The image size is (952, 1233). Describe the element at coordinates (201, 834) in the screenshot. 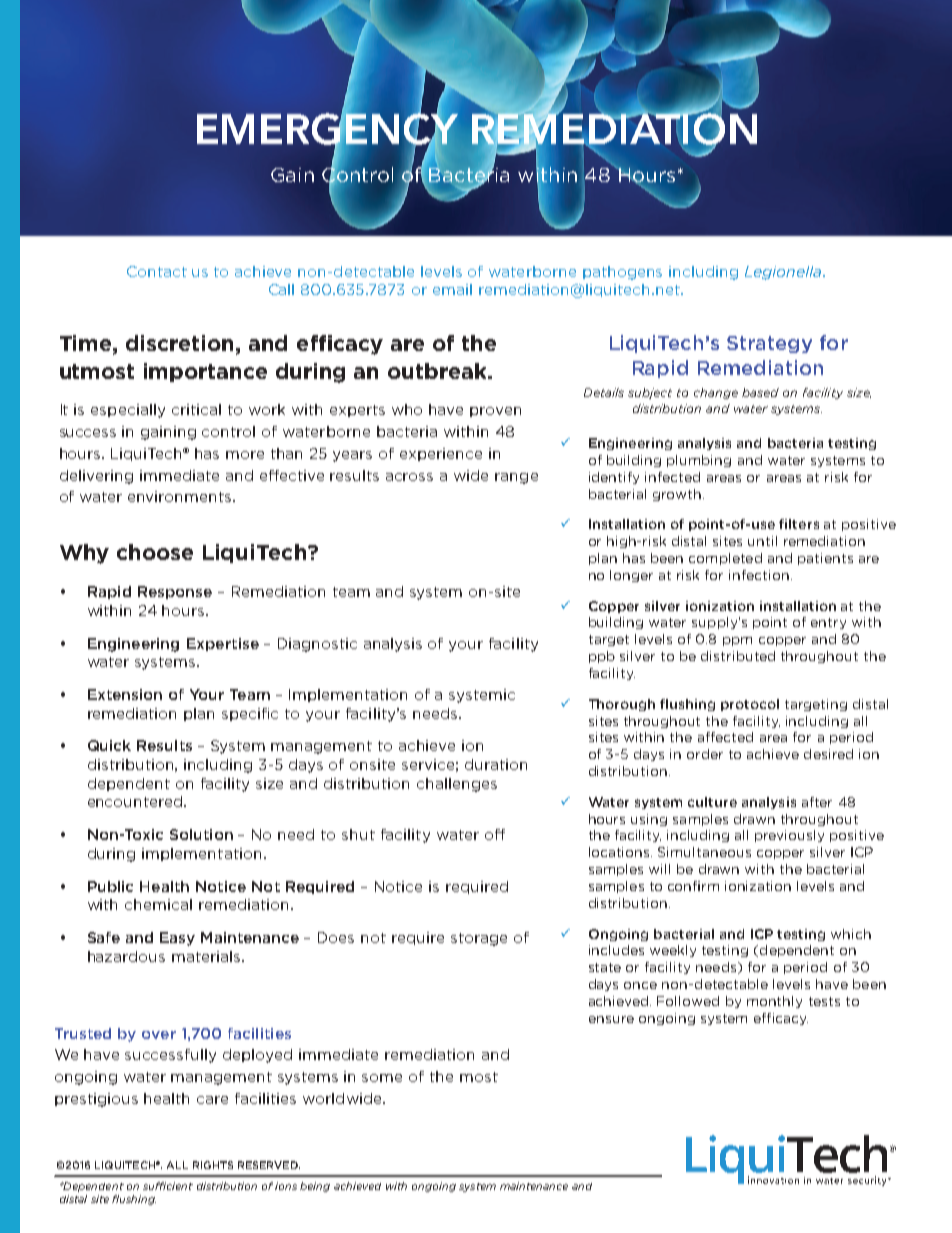

I see `Solution` at that location.
